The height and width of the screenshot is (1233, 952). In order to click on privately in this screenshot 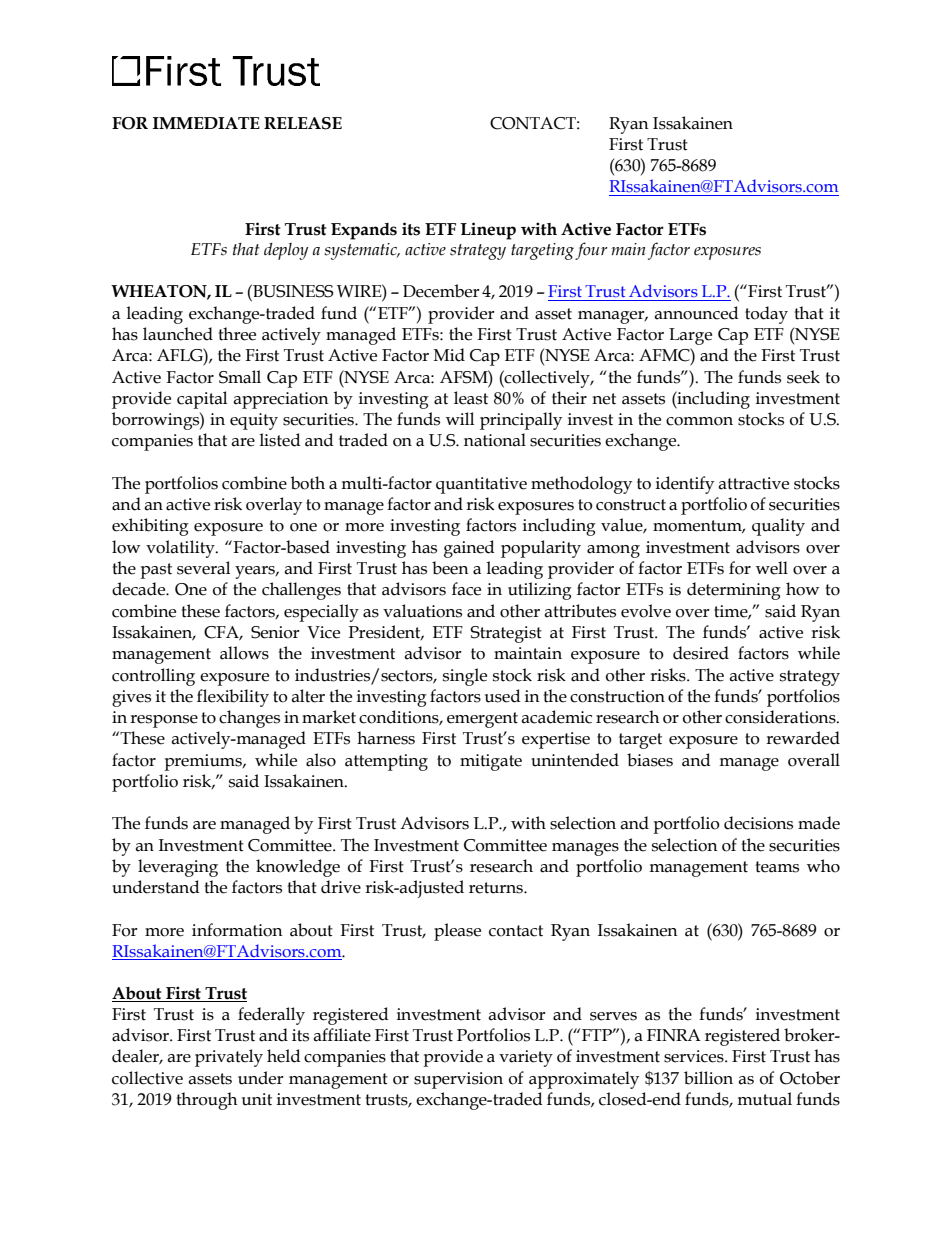, I will do `click(229, 1058)`.
